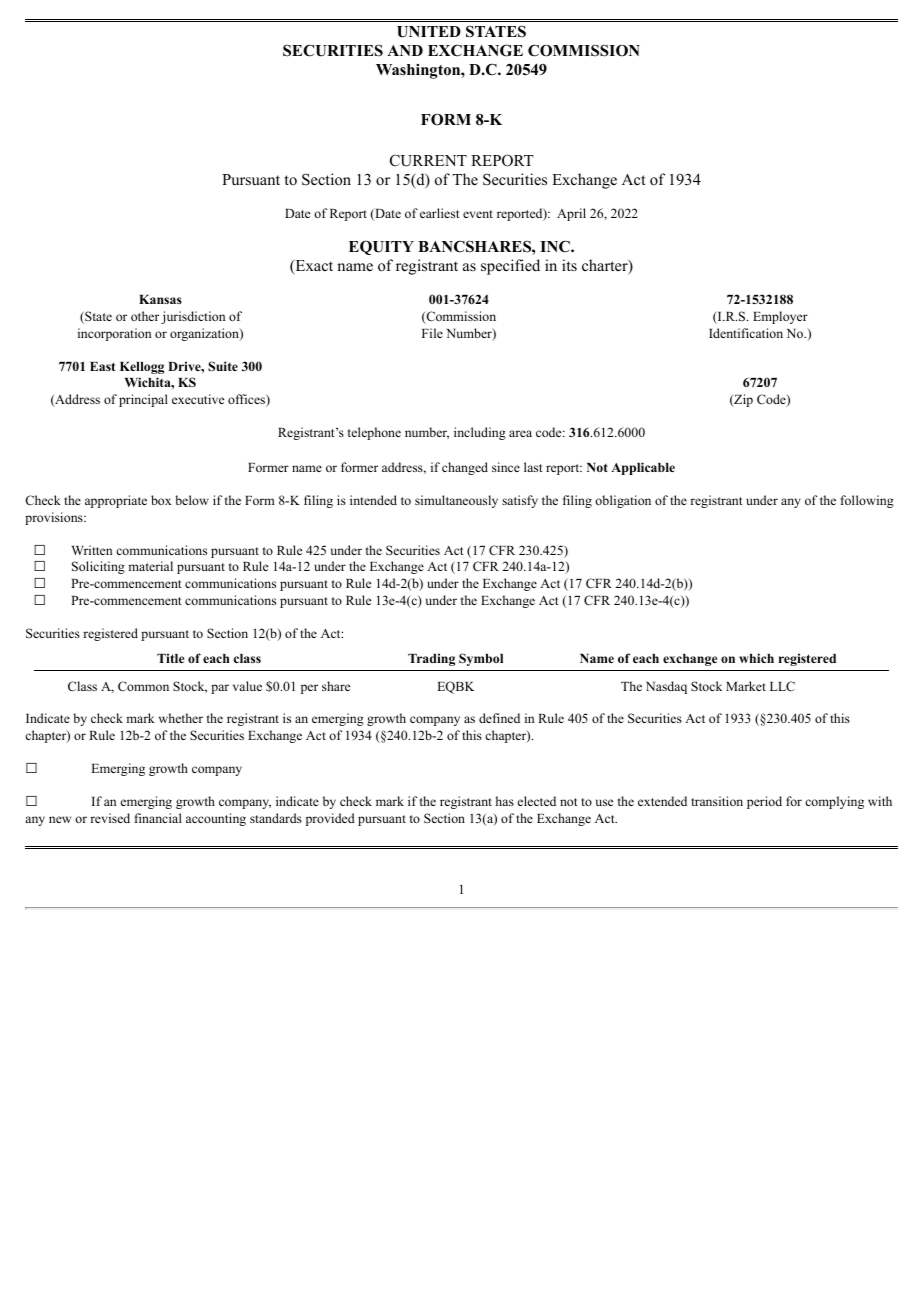  What do you see at coordinates (428, 160) in the screenshot?
I see `CURRENT` at bounding box center [428, 160].
